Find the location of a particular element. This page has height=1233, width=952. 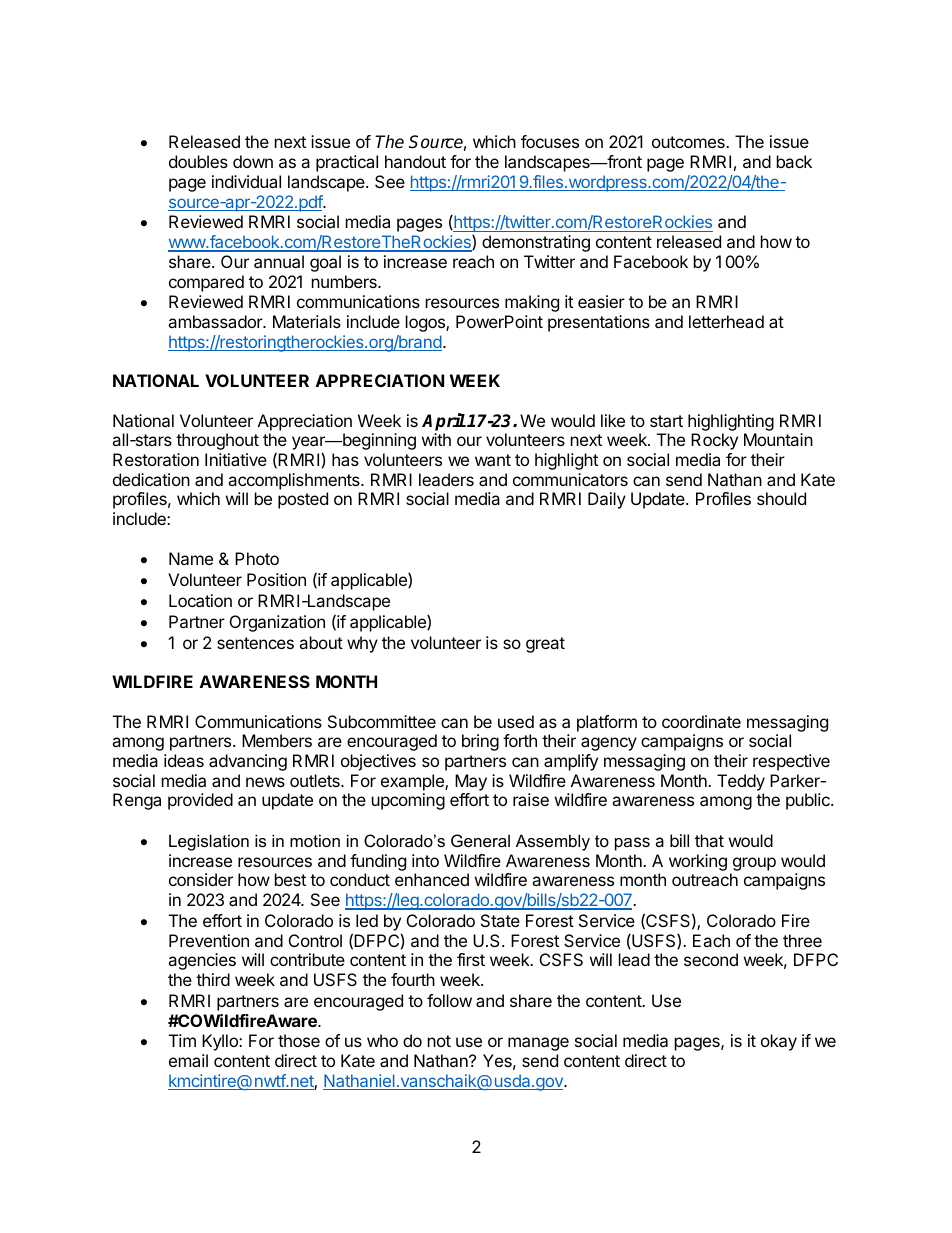

handout is located at coordinates (415, 161).
